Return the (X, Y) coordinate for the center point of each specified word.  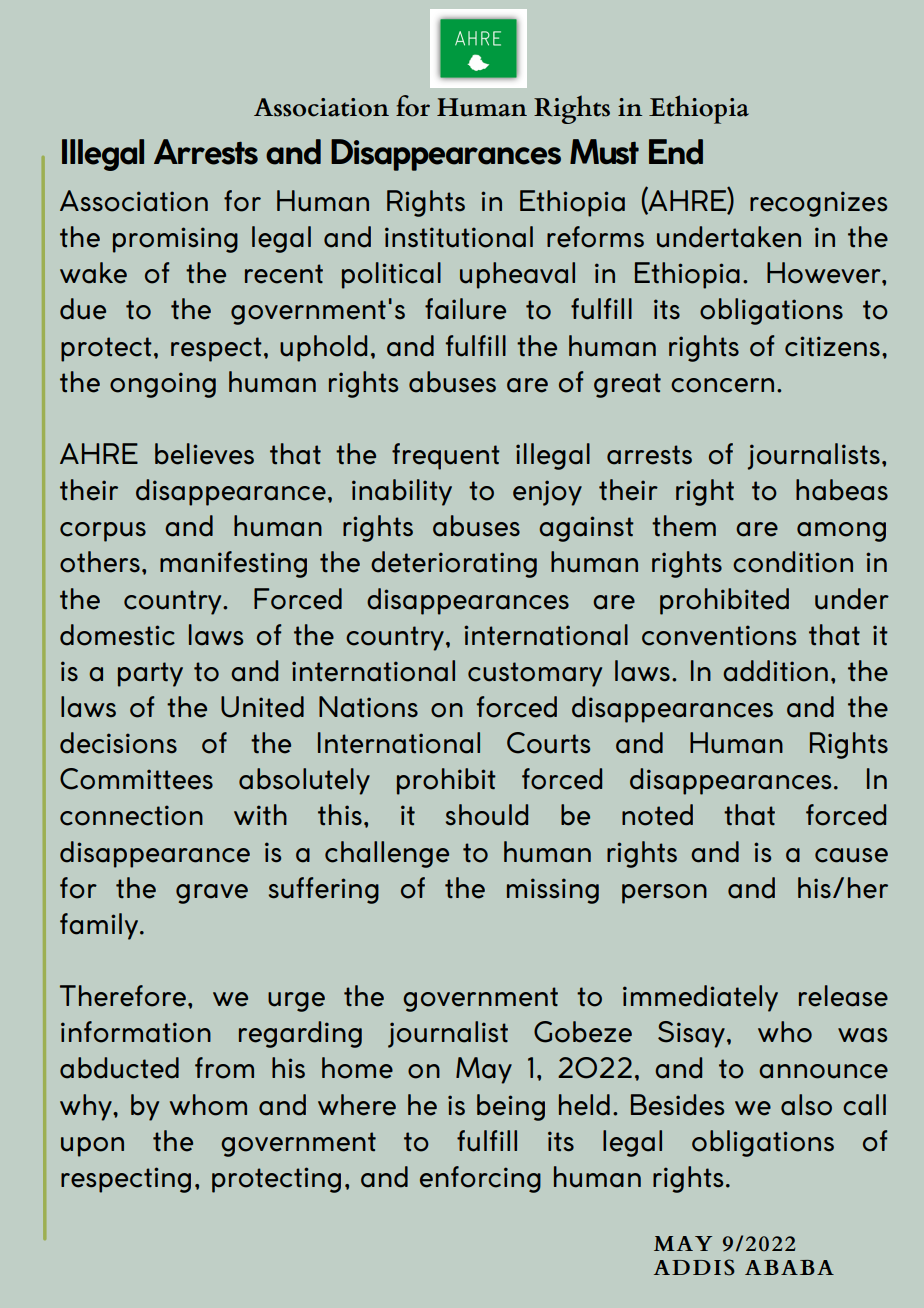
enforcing (480, 1179)
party (150, 674)
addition (775, 671)
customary (535, 674)
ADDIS (694, 1267)
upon (92, 1147)
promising (175, 240)
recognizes (818, 204)
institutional (459, 237)
